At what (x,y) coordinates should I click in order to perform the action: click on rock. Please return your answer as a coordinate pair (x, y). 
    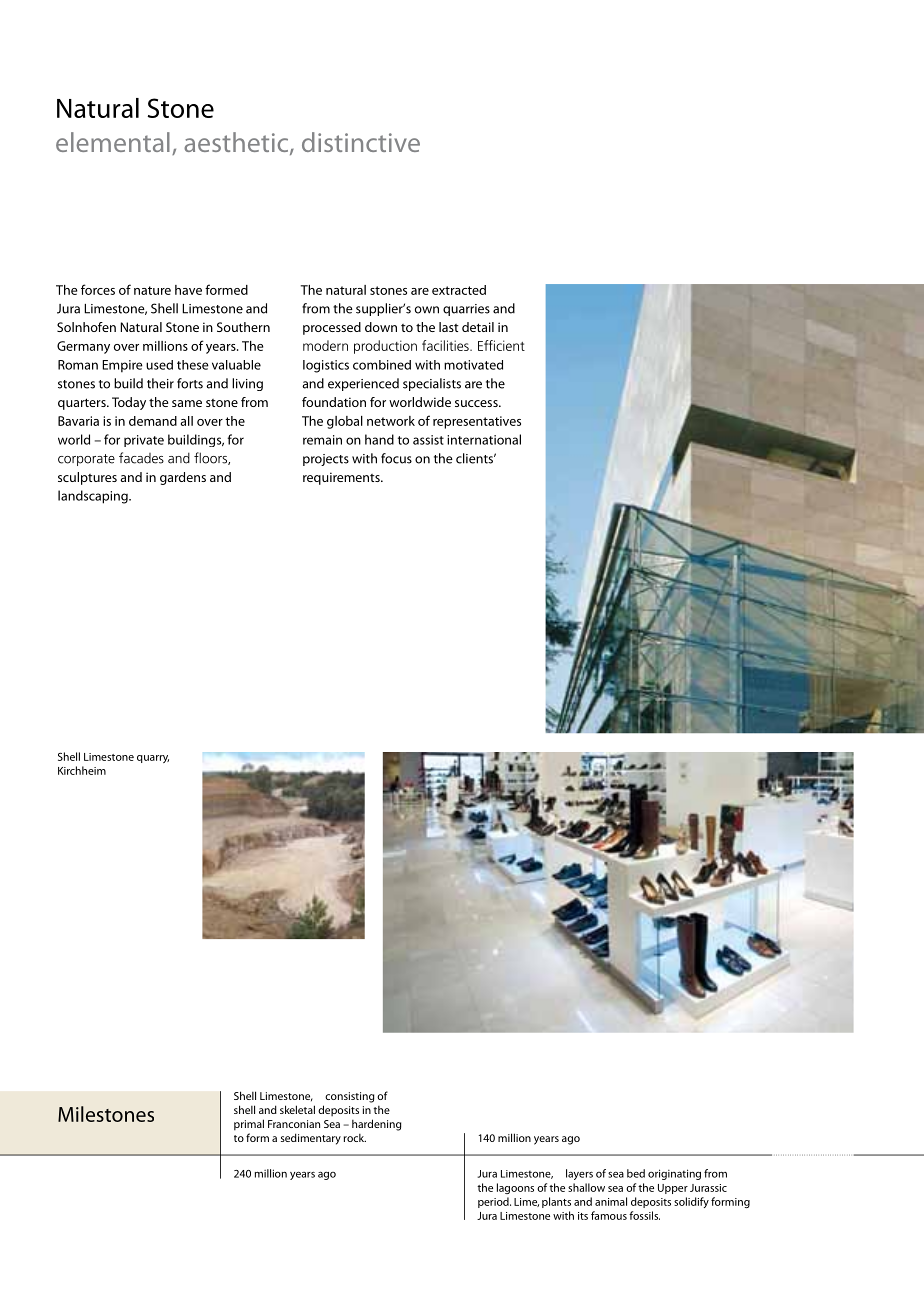
    Looking at the image, I should click on (355, 1138).
